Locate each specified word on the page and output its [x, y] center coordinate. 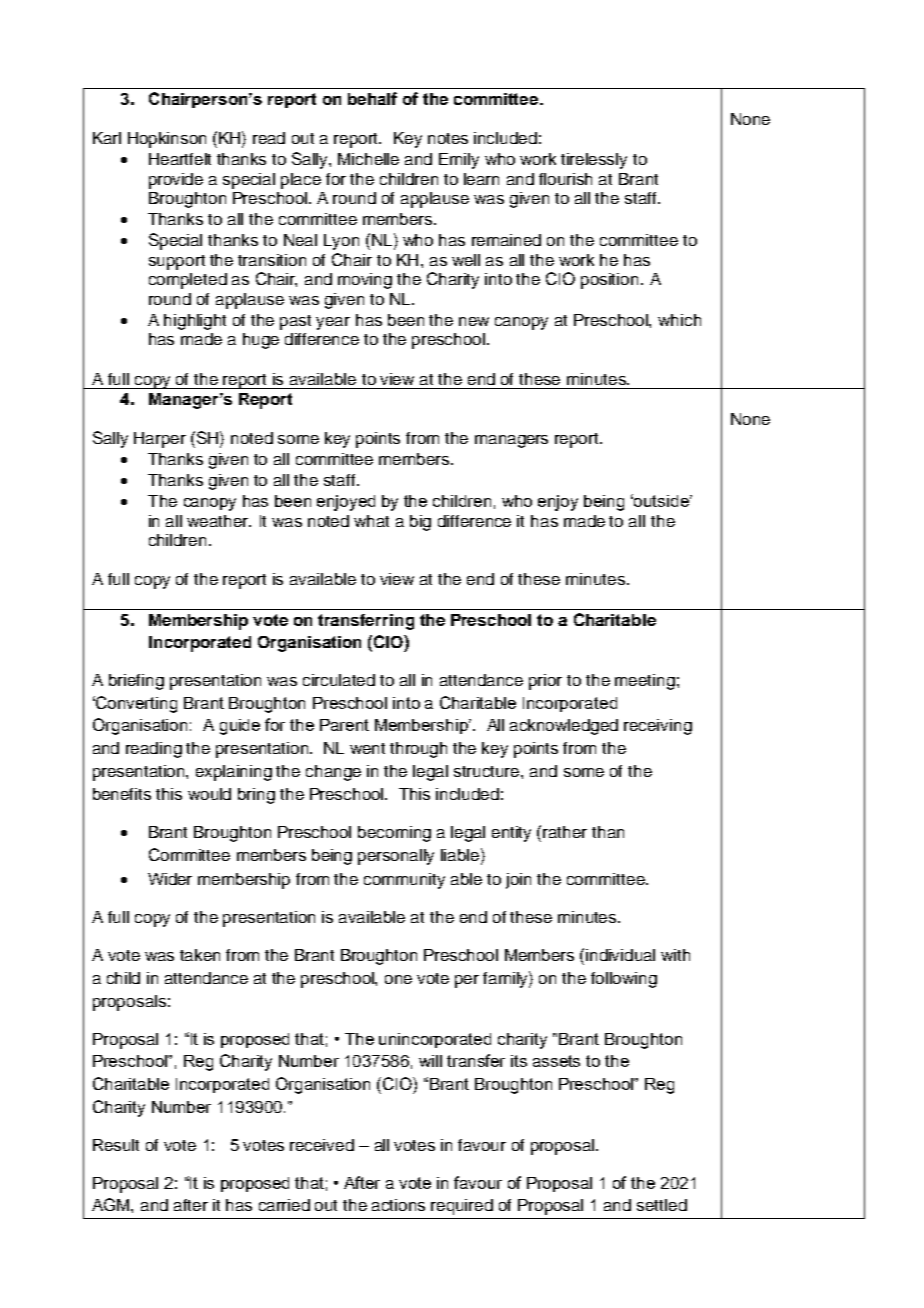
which [679, 320]
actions [398, 1205]
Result [116, 1145]
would [209, 794]
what [371, 521]
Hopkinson [167, 140]
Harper [160, 440]
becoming [394, 834]
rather [565, 832]
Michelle [368, 159]
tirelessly [594, 161]
